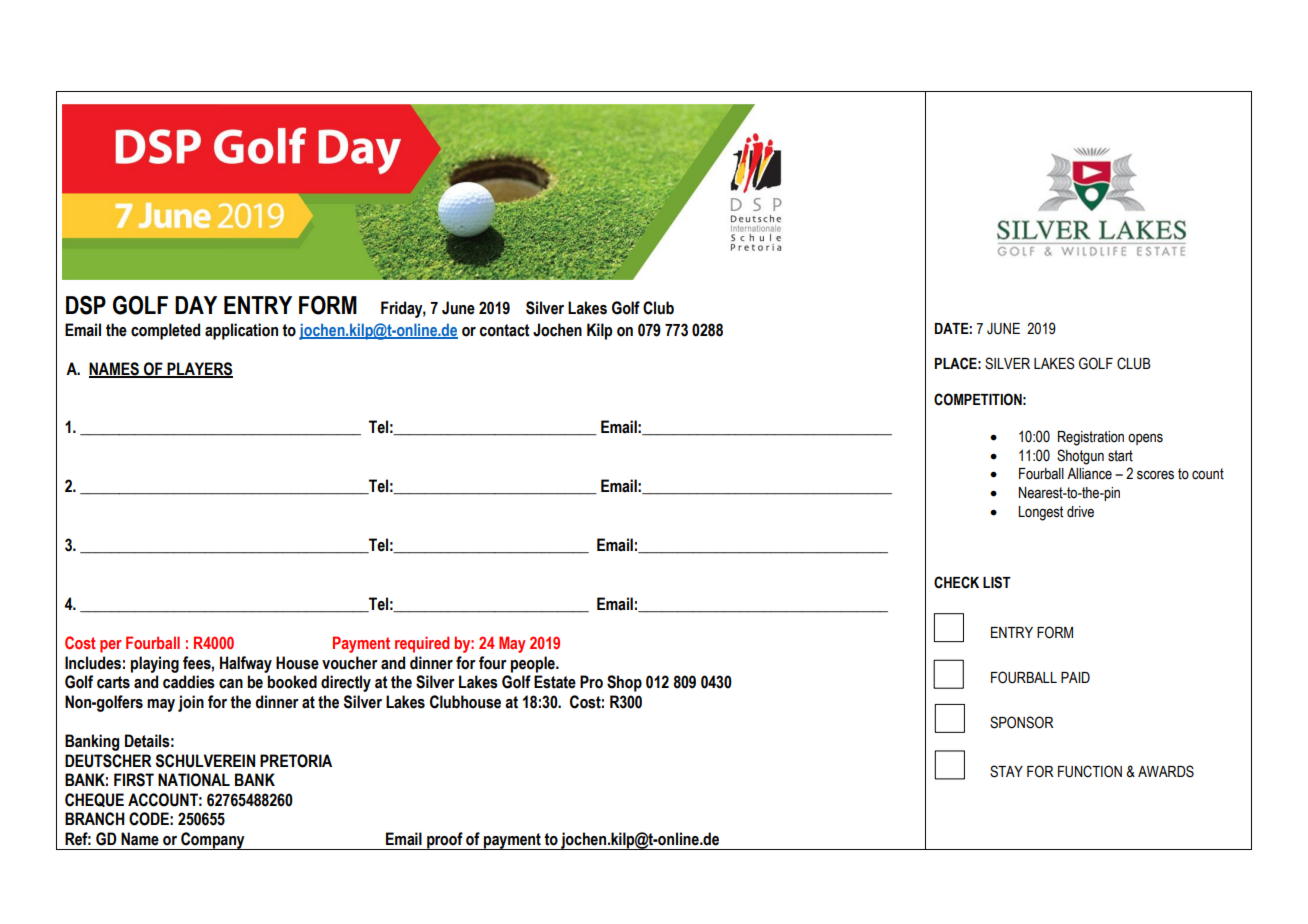  Describe the element at coordinates (445, 841) in the screenshot. I see `proof` at that location.
